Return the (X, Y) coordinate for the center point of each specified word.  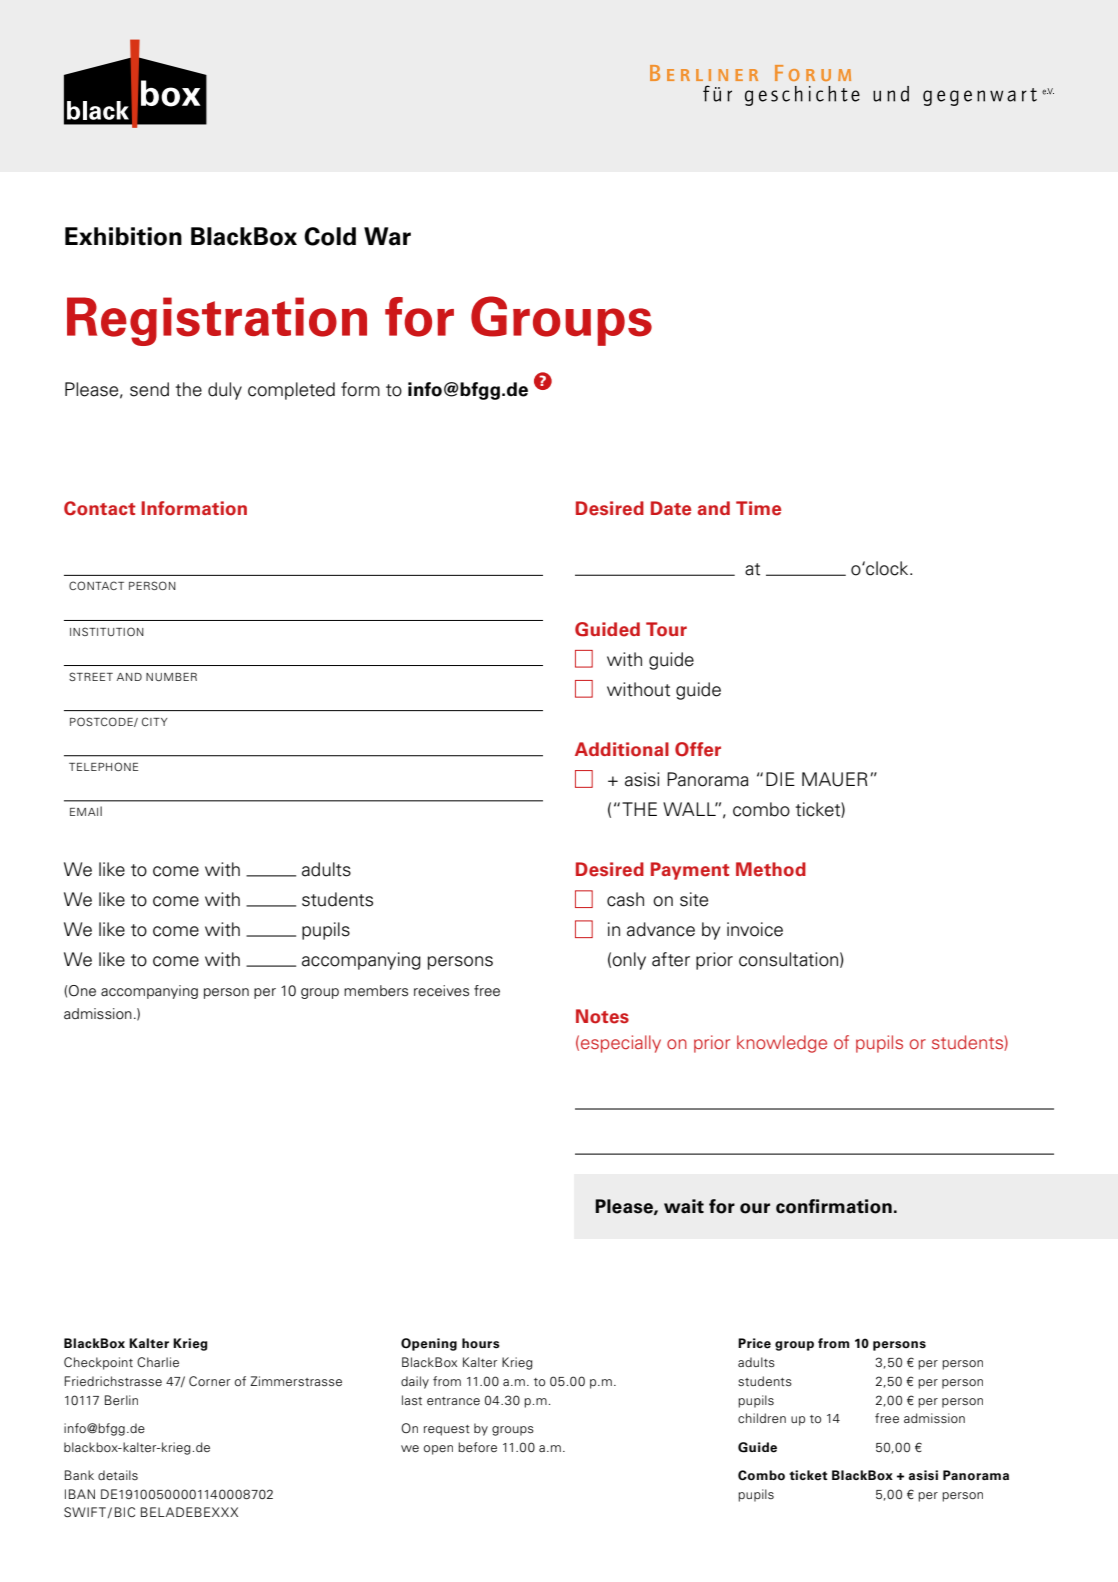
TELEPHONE (103, 766)
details (118, 1475)
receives (441, 991)
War (387, 236)
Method (771, 869)
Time (758, 508)
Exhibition (123, 236)
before (477, 1447)
